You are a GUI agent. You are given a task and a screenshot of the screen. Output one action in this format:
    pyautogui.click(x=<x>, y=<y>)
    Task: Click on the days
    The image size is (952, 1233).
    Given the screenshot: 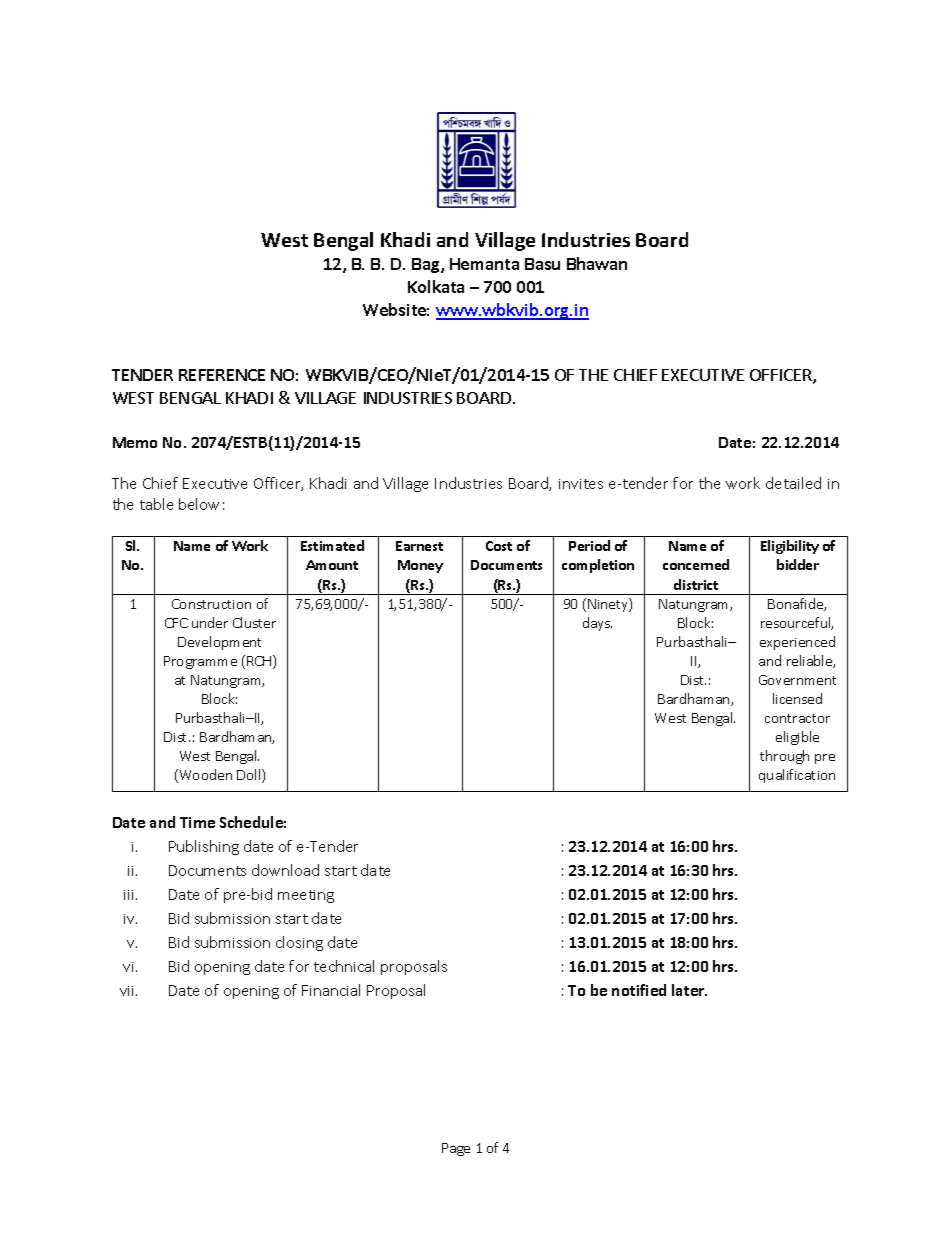 What is the action you would take?
    pyautogui.click(x=597, y=624)
